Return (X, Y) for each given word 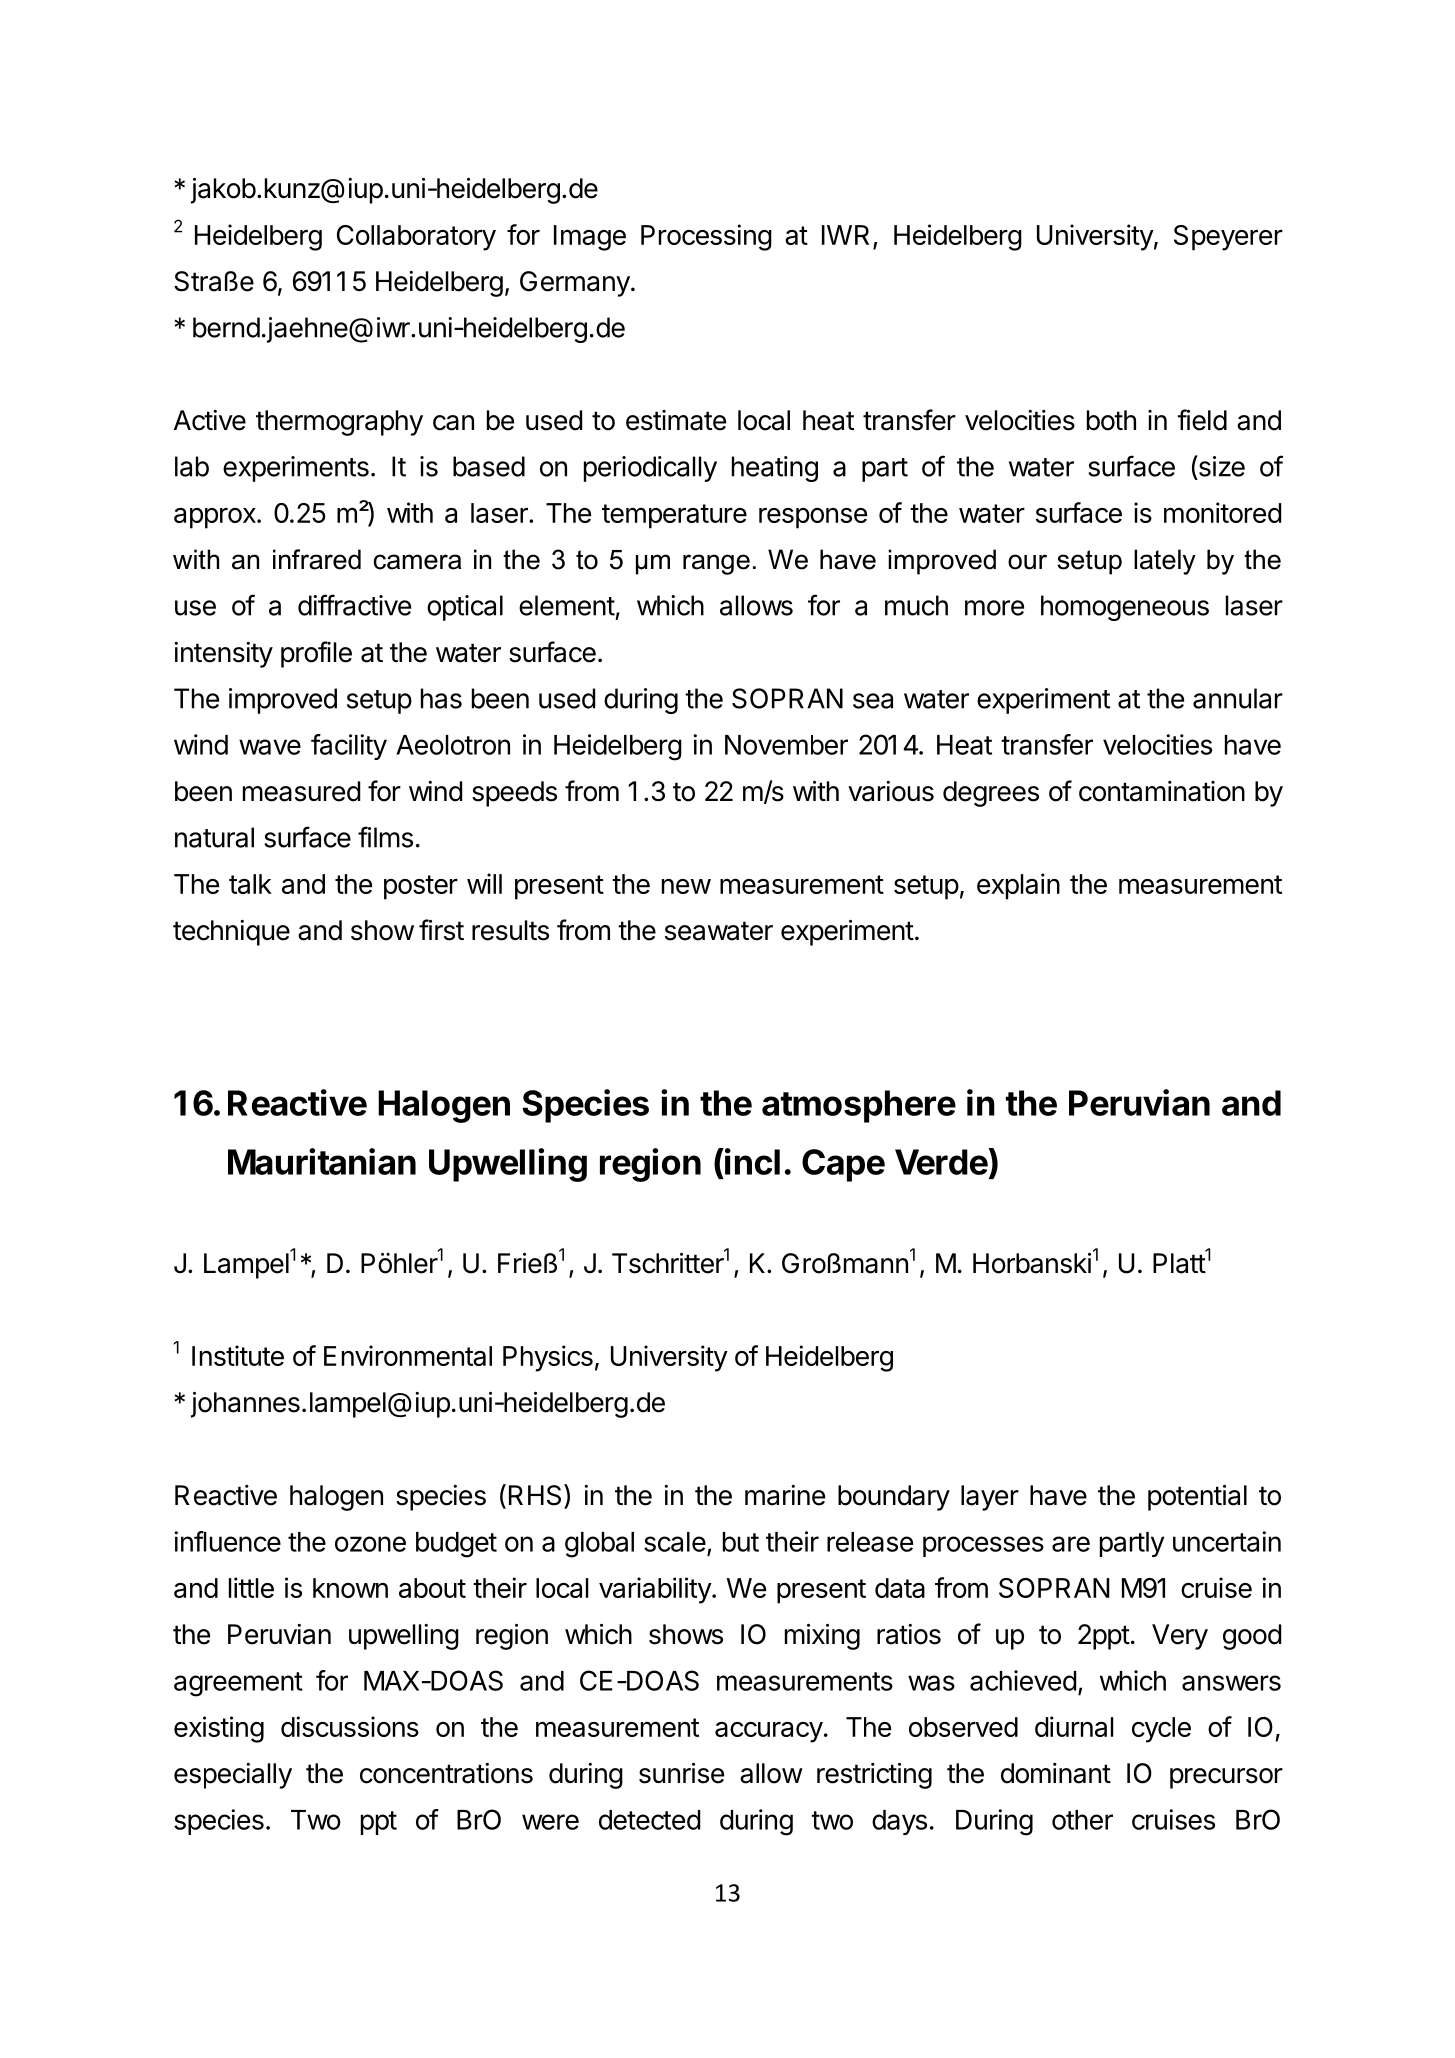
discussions (350, 1726)
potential (1197, 1498)
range (716, 564)
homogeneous (1125, 608)
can (453, 423)
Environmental (408, 1355)
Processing (706, 237)
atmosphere (859, 1106)
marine (785, 1495)
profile (316, 654)
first (441, 930)
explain (1018, 886)
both (1111, 420)
